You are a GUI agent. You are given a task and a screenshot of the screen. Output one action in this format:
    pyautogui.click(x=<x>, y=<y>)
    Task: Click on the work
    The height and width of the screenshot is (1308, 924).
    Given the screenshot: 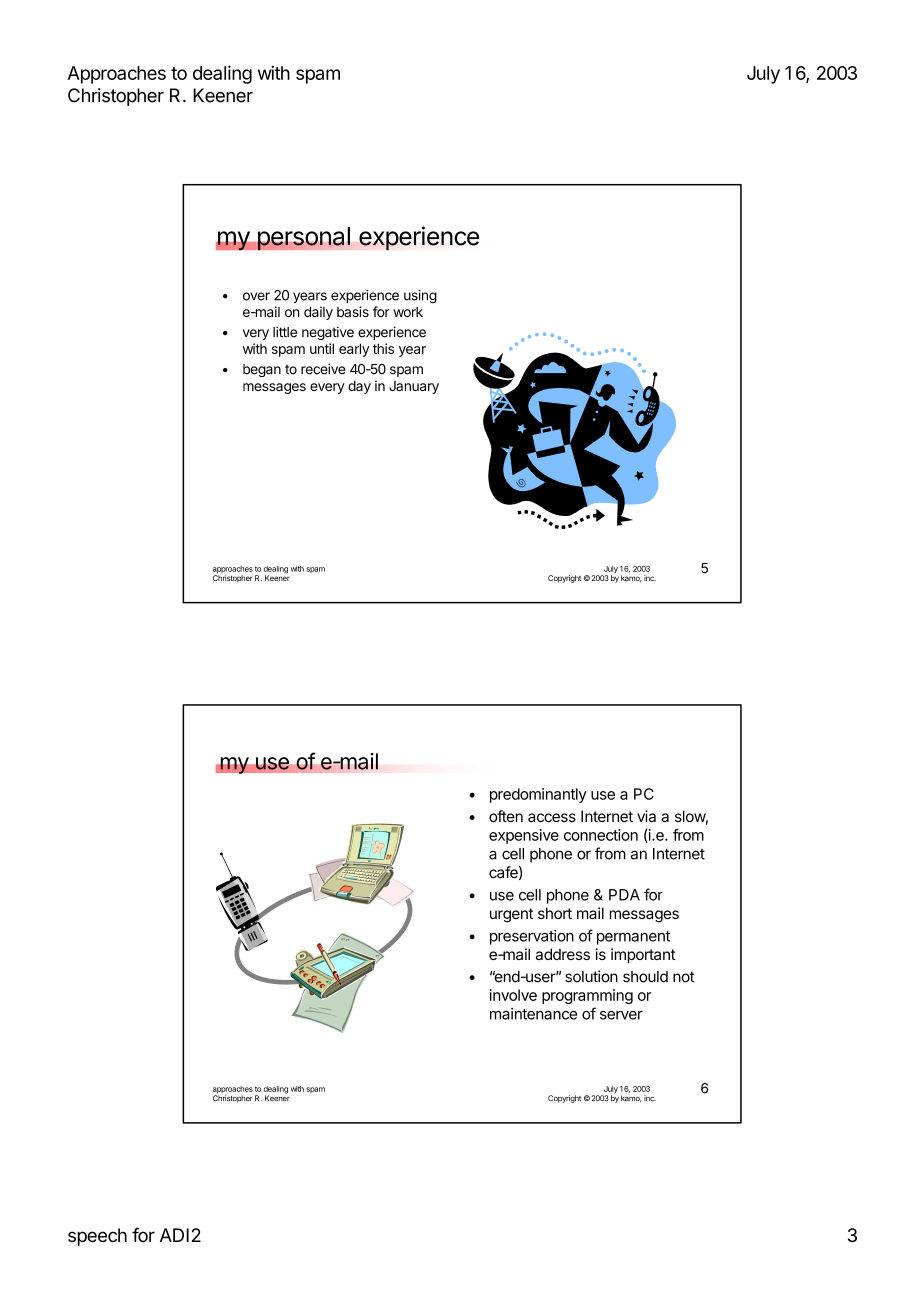 What is the action you would take?
    pyautogui.click(x=408, y=312)
